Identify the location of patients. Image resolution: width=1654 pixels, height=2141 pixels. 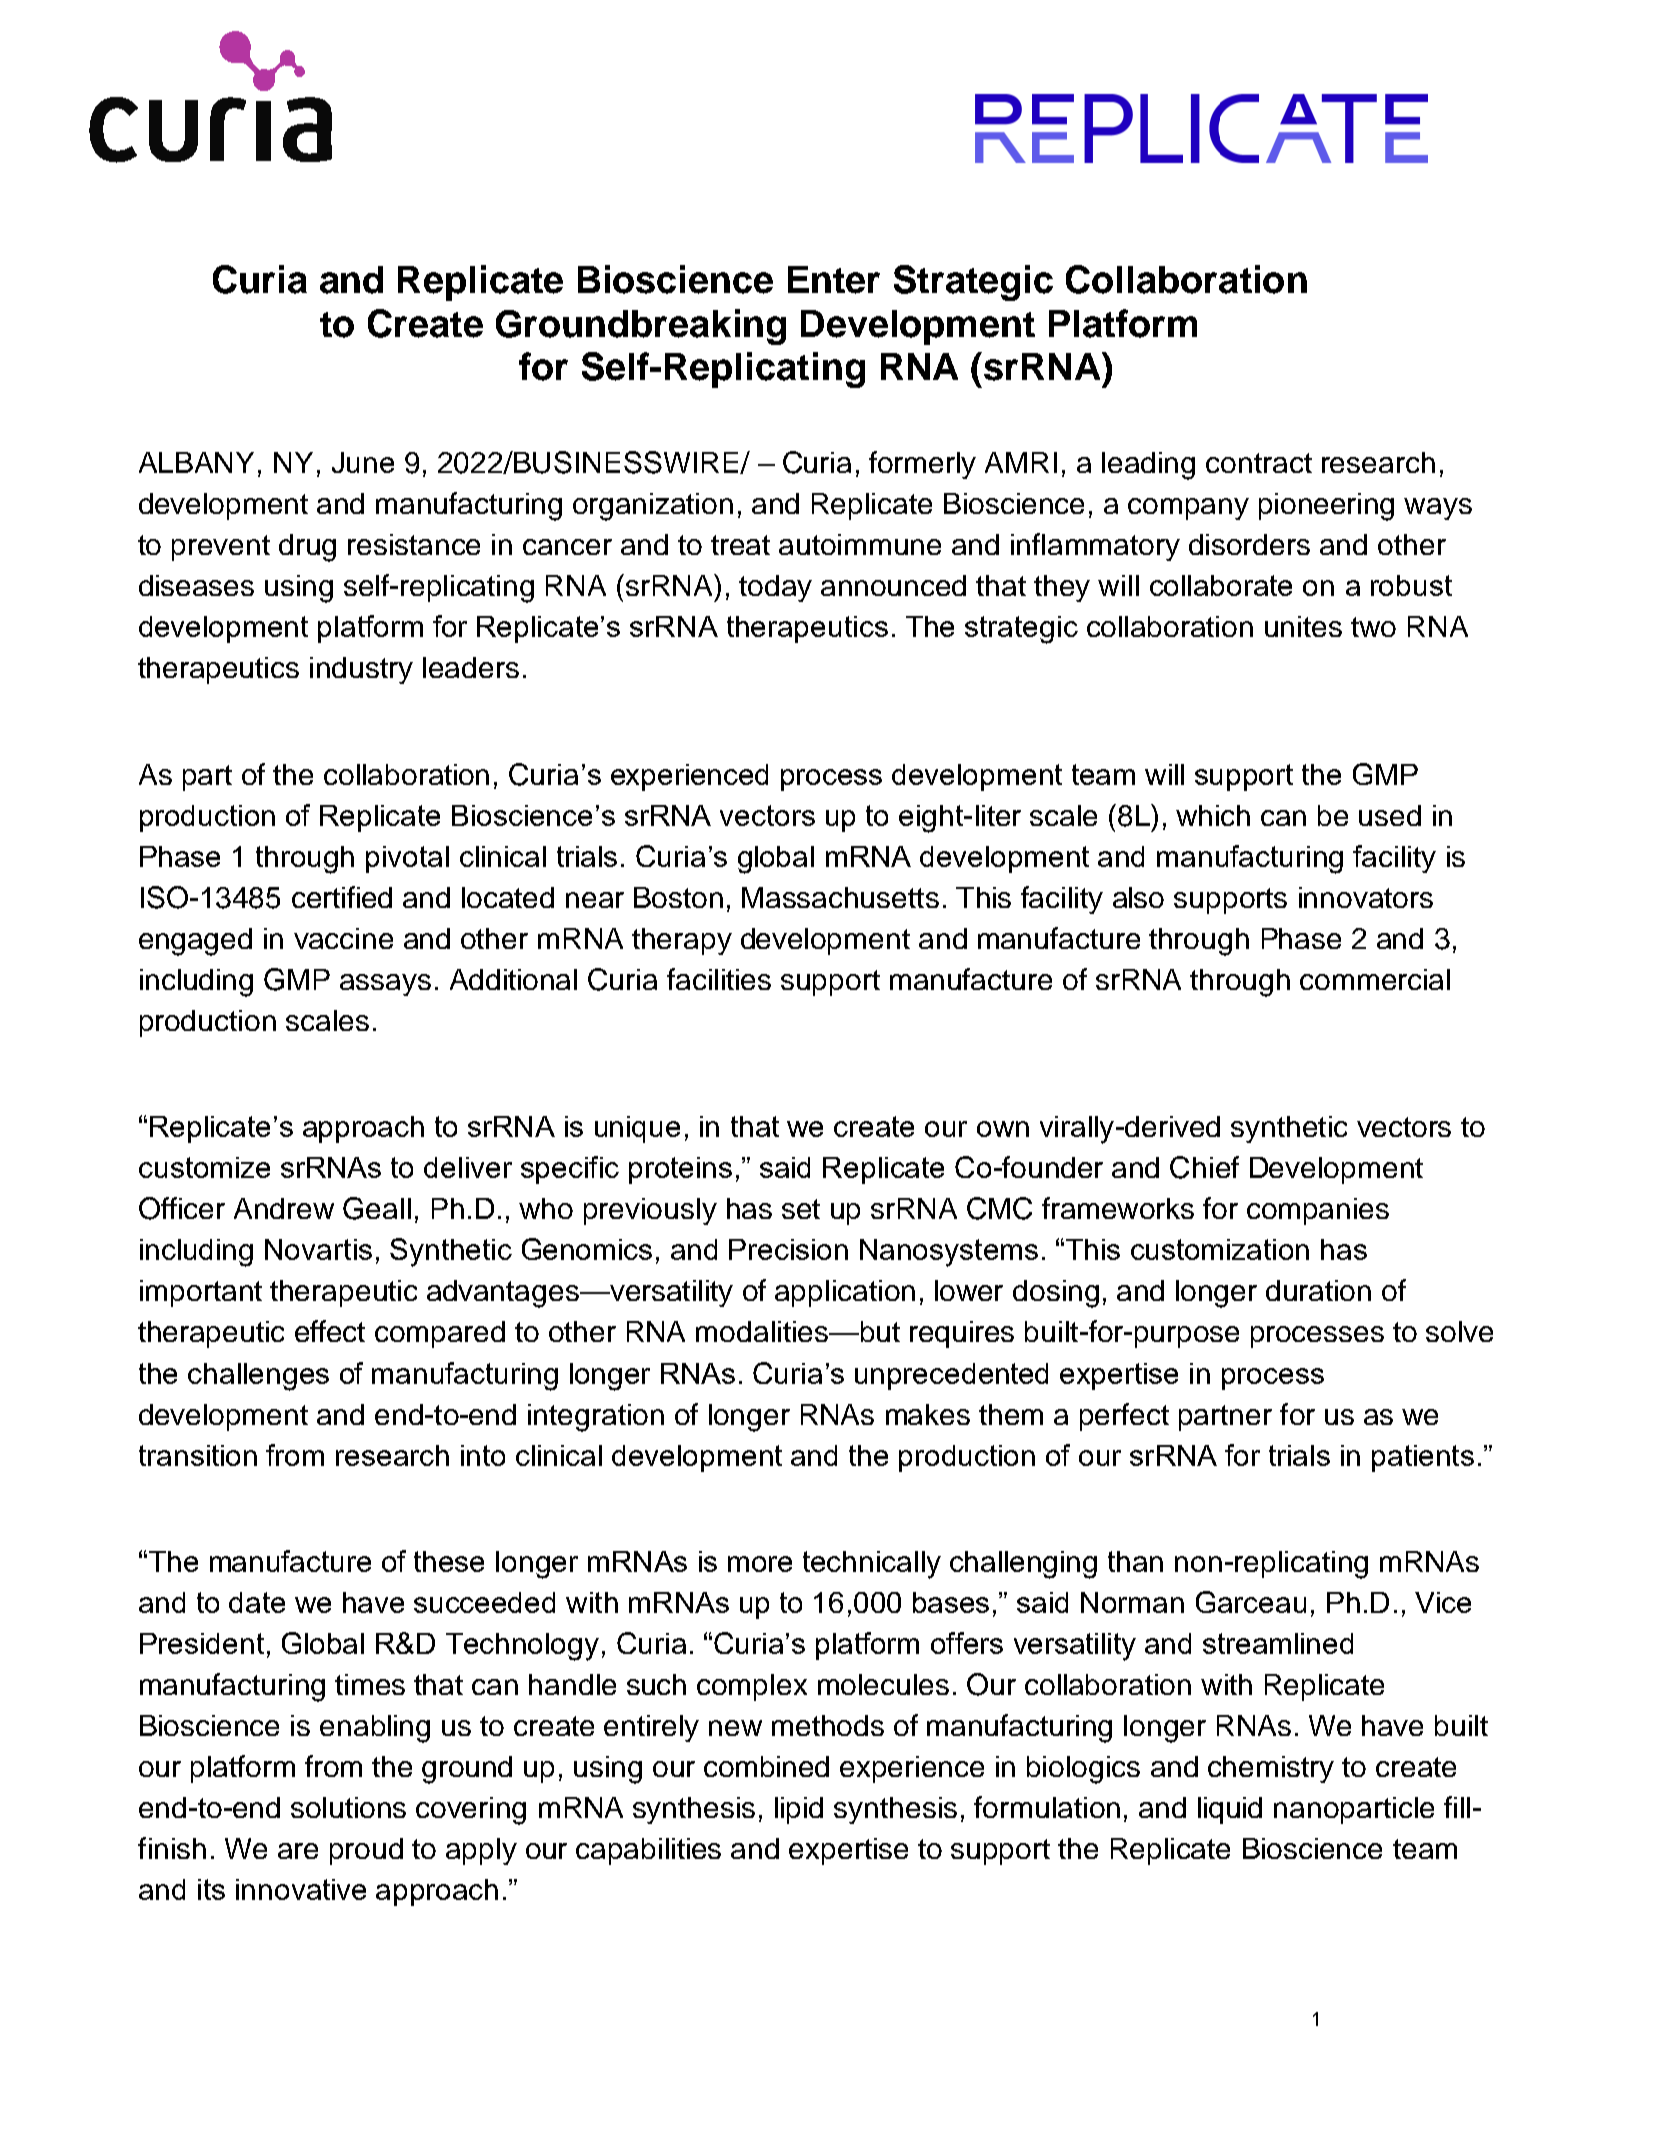
(1423, 1458).
